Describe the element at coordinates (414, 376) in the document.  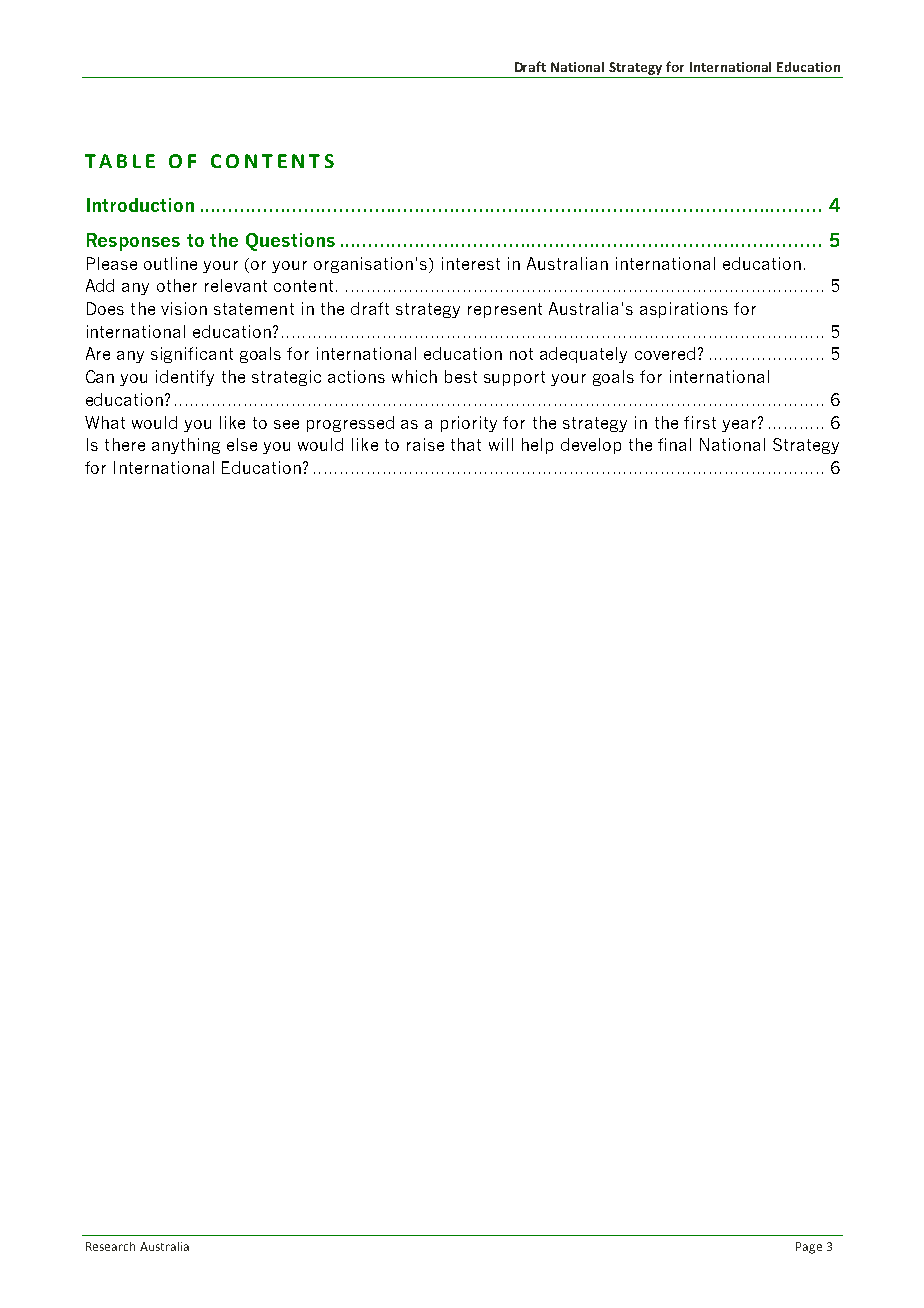
I see `which` at that location.
